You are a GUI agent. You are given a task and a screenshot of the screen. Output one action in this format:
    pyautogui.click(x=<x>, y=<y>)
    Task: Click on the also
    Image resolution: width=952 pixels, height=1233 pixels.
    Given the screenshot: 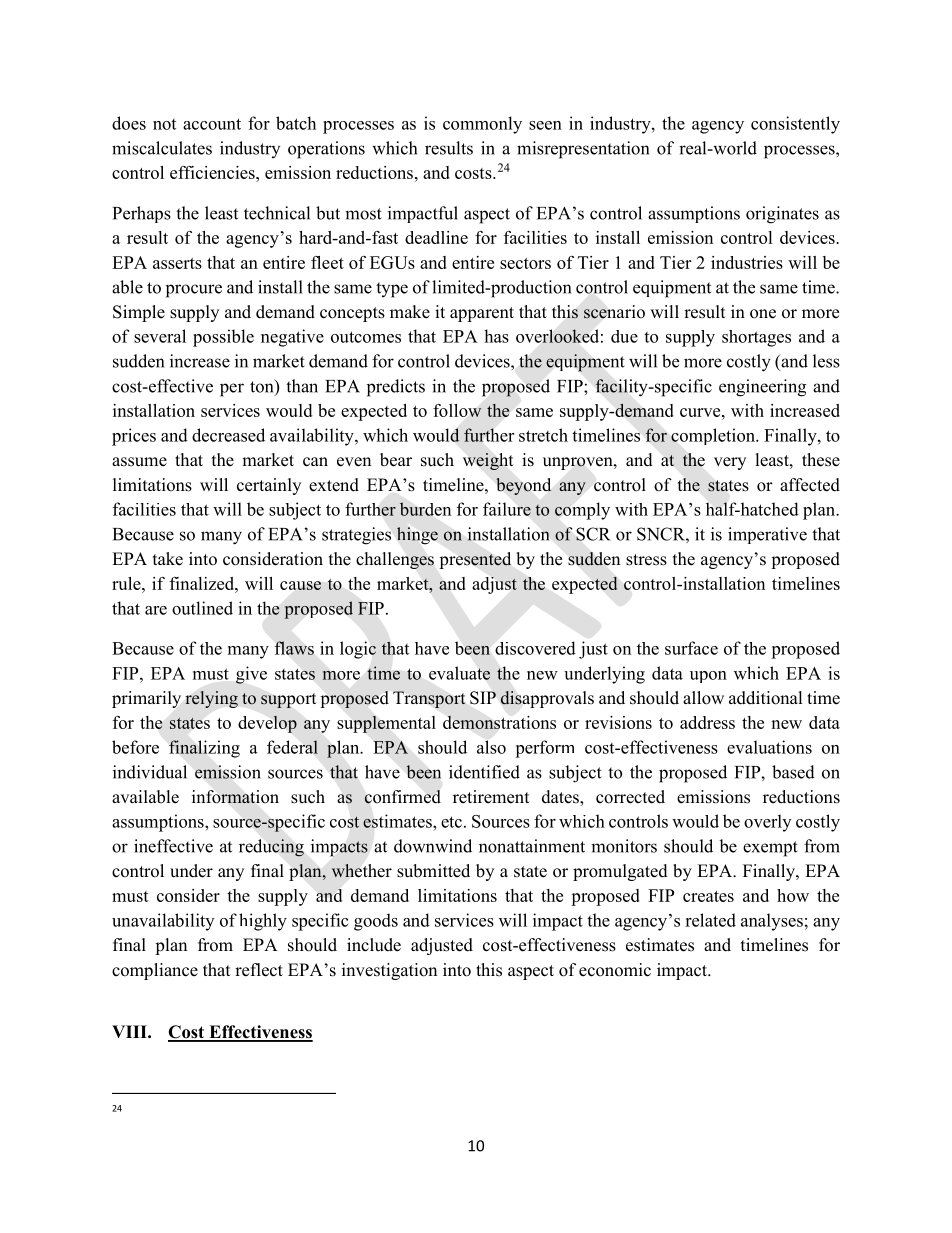 What is the action you would take?
    pyautogui.click(x=491, y=747)
